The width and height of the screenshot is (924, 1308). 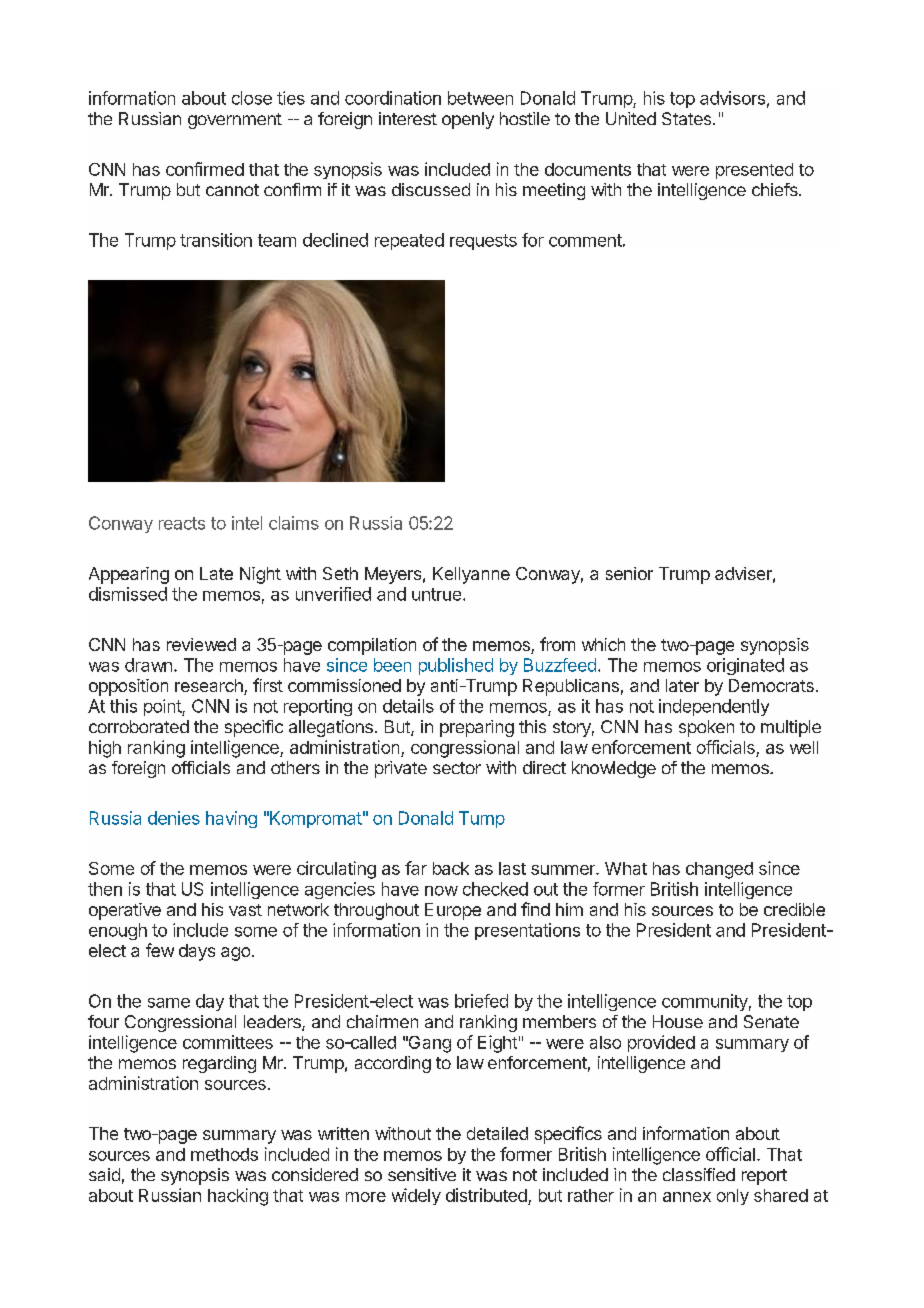 What do you see at coordinates (483, 242) in the screenshot?
I see `requests` at bounding box center [483, 242].
